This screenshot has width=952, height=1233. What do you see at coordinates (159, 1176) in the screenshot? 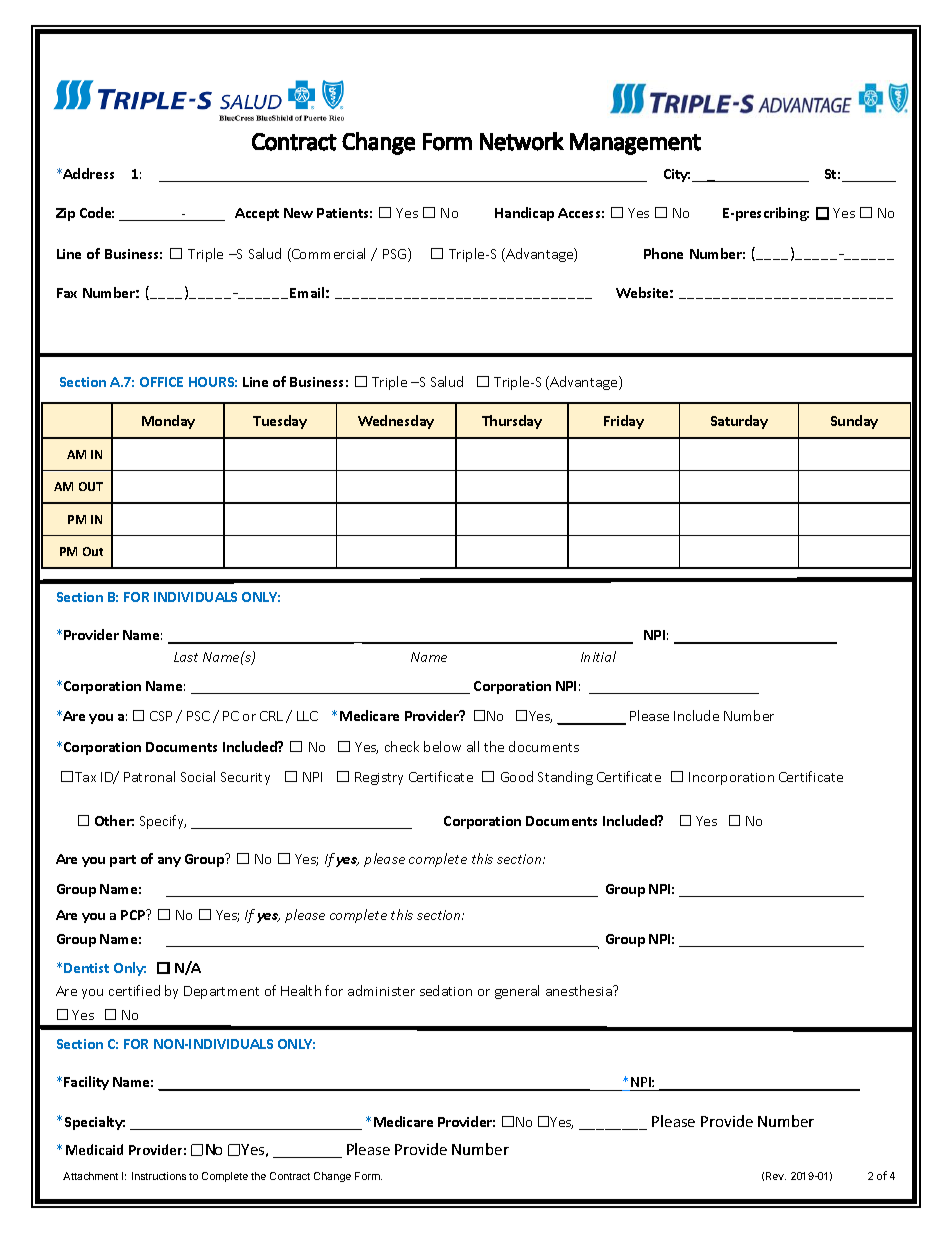
I see `Instructions` at bounding box center [159, 1176].
